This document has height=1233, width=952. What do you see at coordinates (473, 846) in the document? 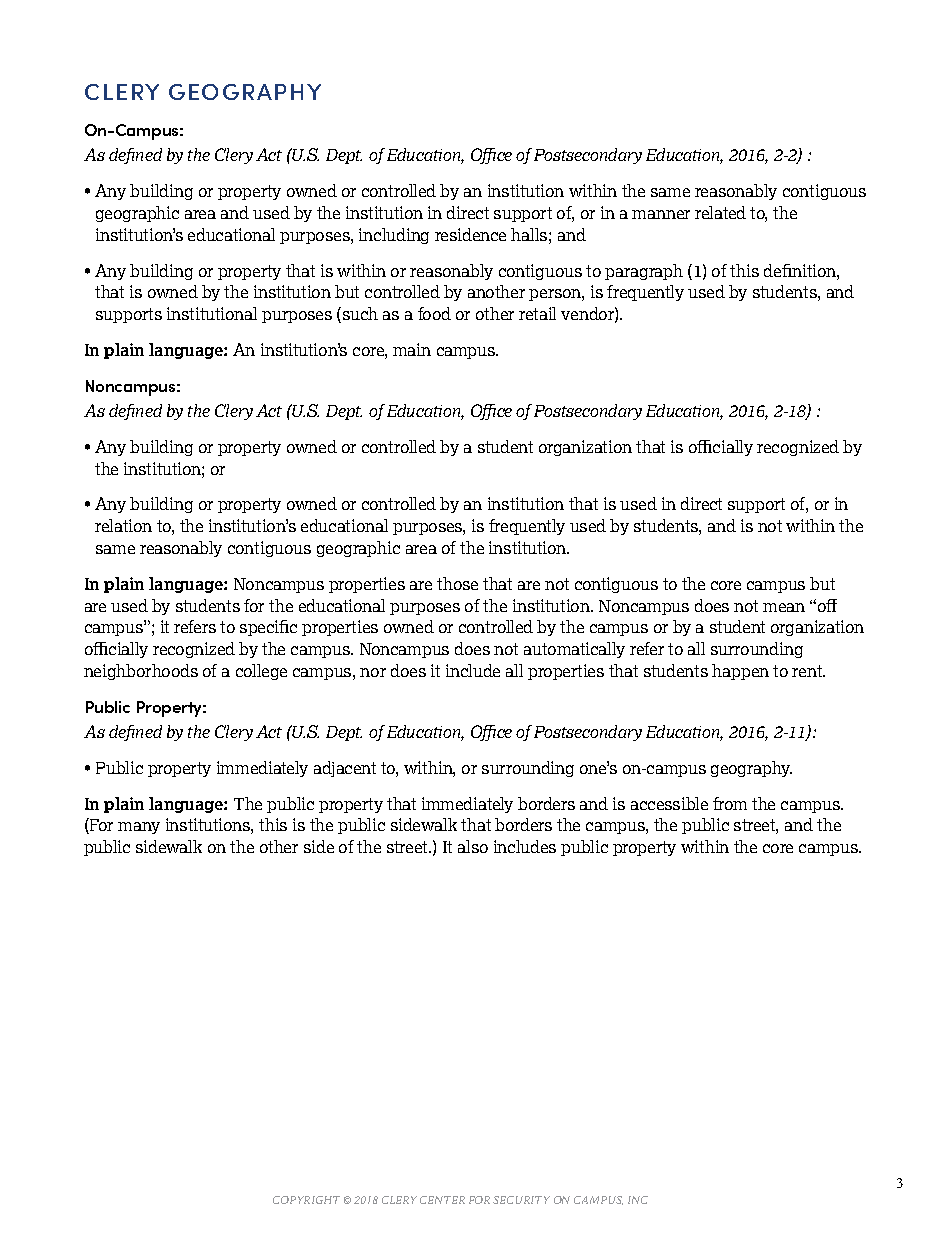
I see `also` at bounding box center [473, 846].
